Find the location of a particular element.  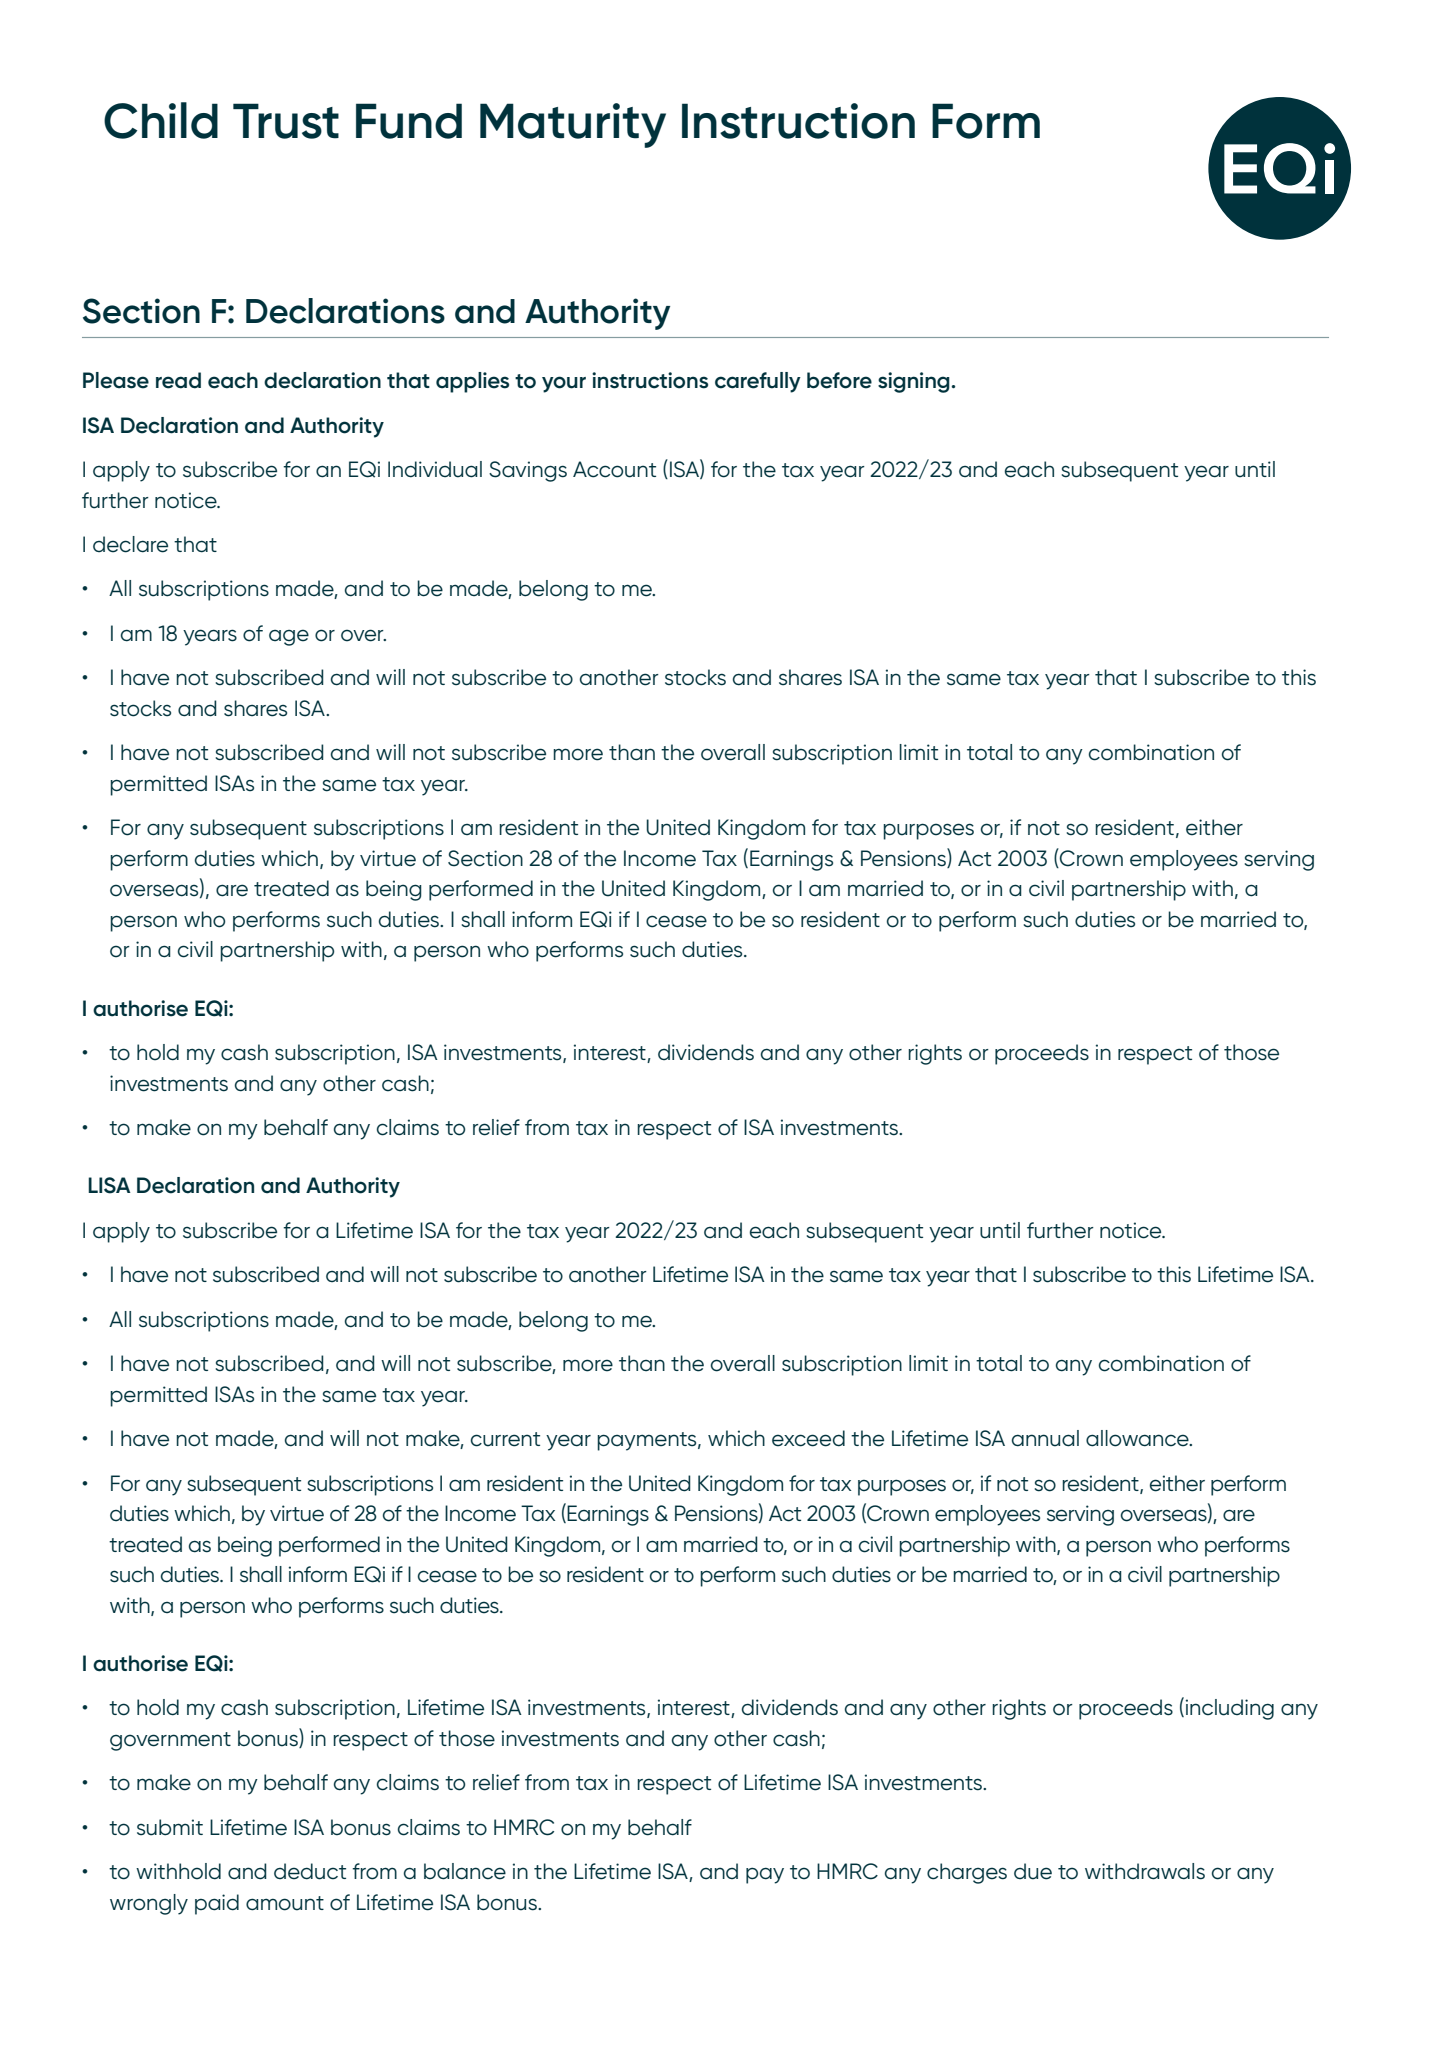

current is located at coordinates (505, 1439).
